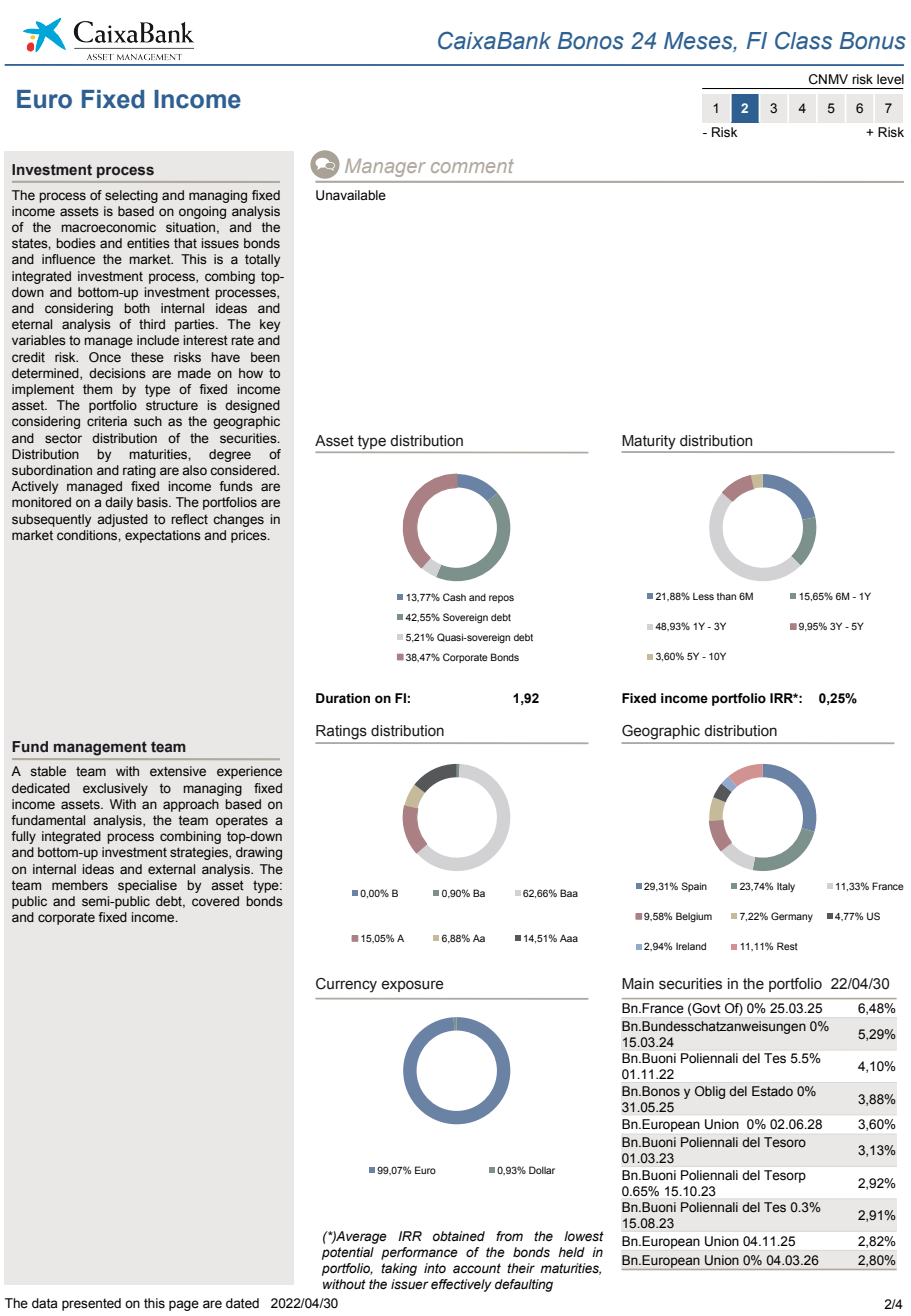 The height and width of the image is (1316, 911). Describe the element at coordinates (91, 1304) in the image. I see `presented` at that location.
